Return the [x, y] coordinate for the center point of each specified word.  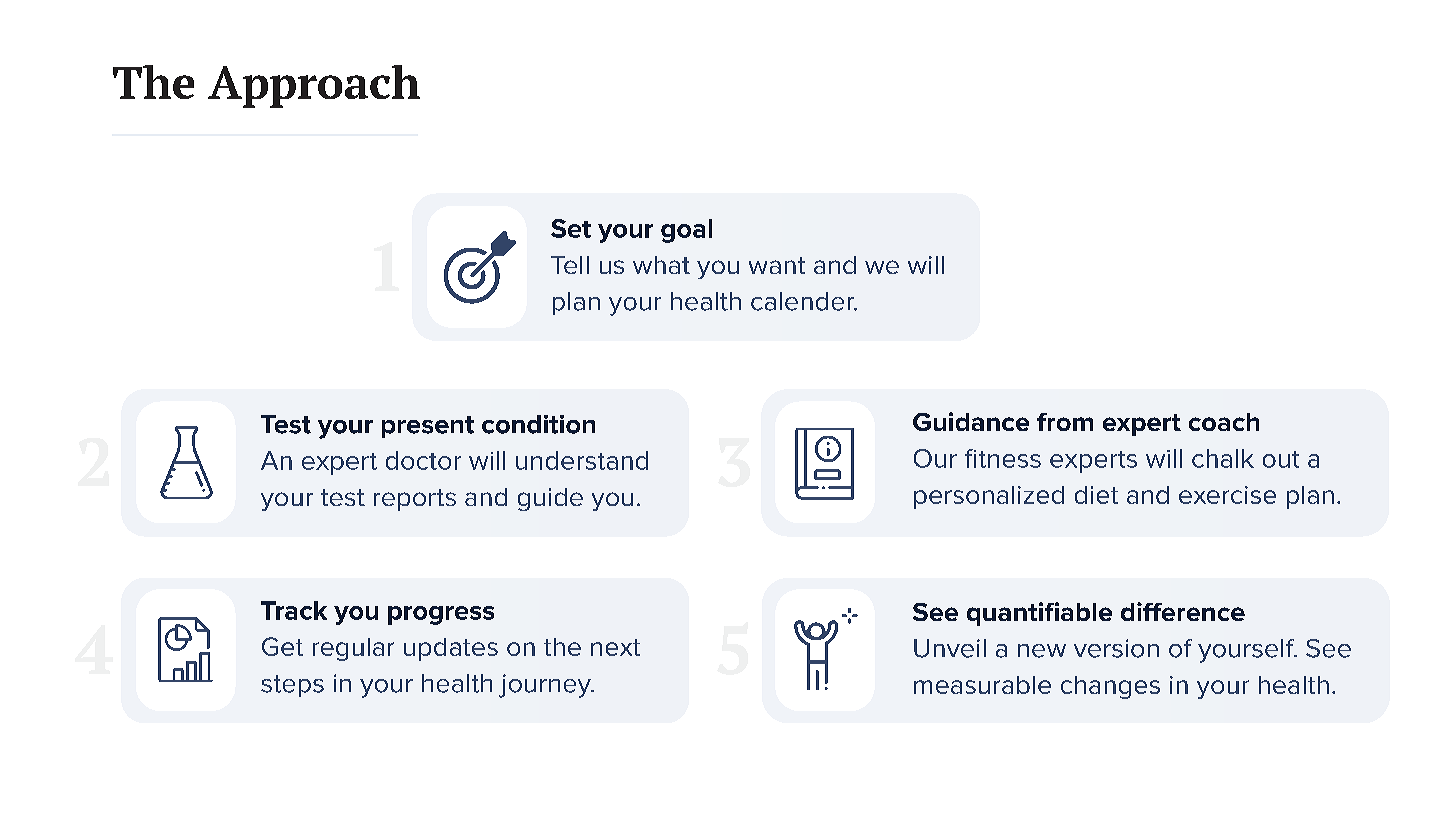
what [661, 265]
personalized [989, 497]
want [777, 265]
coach [1224, 422]
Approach [314, 86]
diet [1096, 495]
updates [451, 649]
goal [686, 231]
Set [571, 228]
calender [803, 301]
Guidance [971, 421]
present [428, 427]
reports [415, 500]
